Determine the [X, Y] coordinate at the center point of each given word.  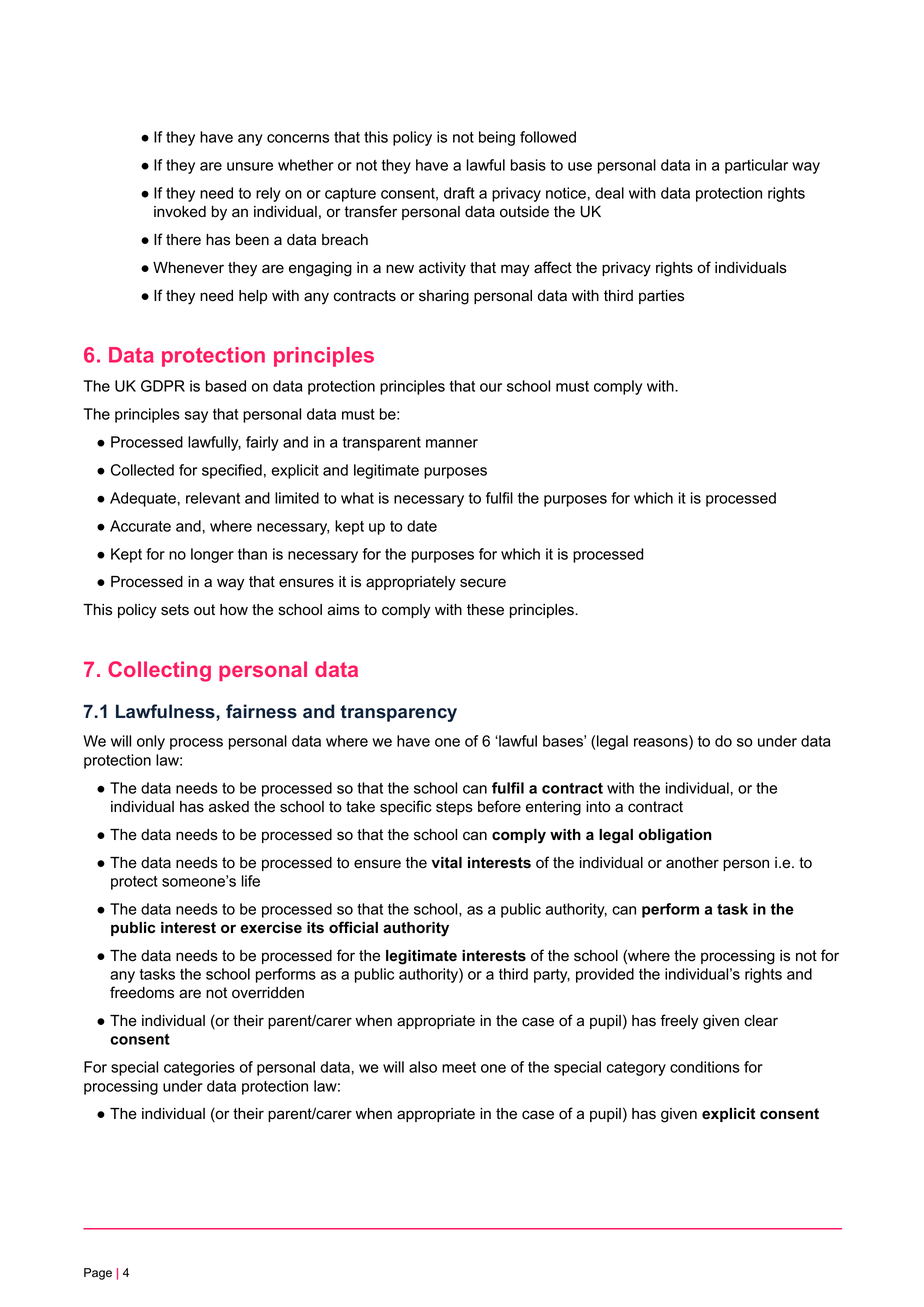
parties [661, 297]
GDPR [163, 386]
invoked [180, 212]
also [423, 1067]
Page [98, 1274]
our [491, 387]
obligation [675, 836]
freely [679, 1022]
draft [459, 193]
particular [756, 166]
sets [175, 610]
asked [229, 807]
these [485, 610]
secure [483, 583]
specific [406, 807]
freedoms [142, 992]
